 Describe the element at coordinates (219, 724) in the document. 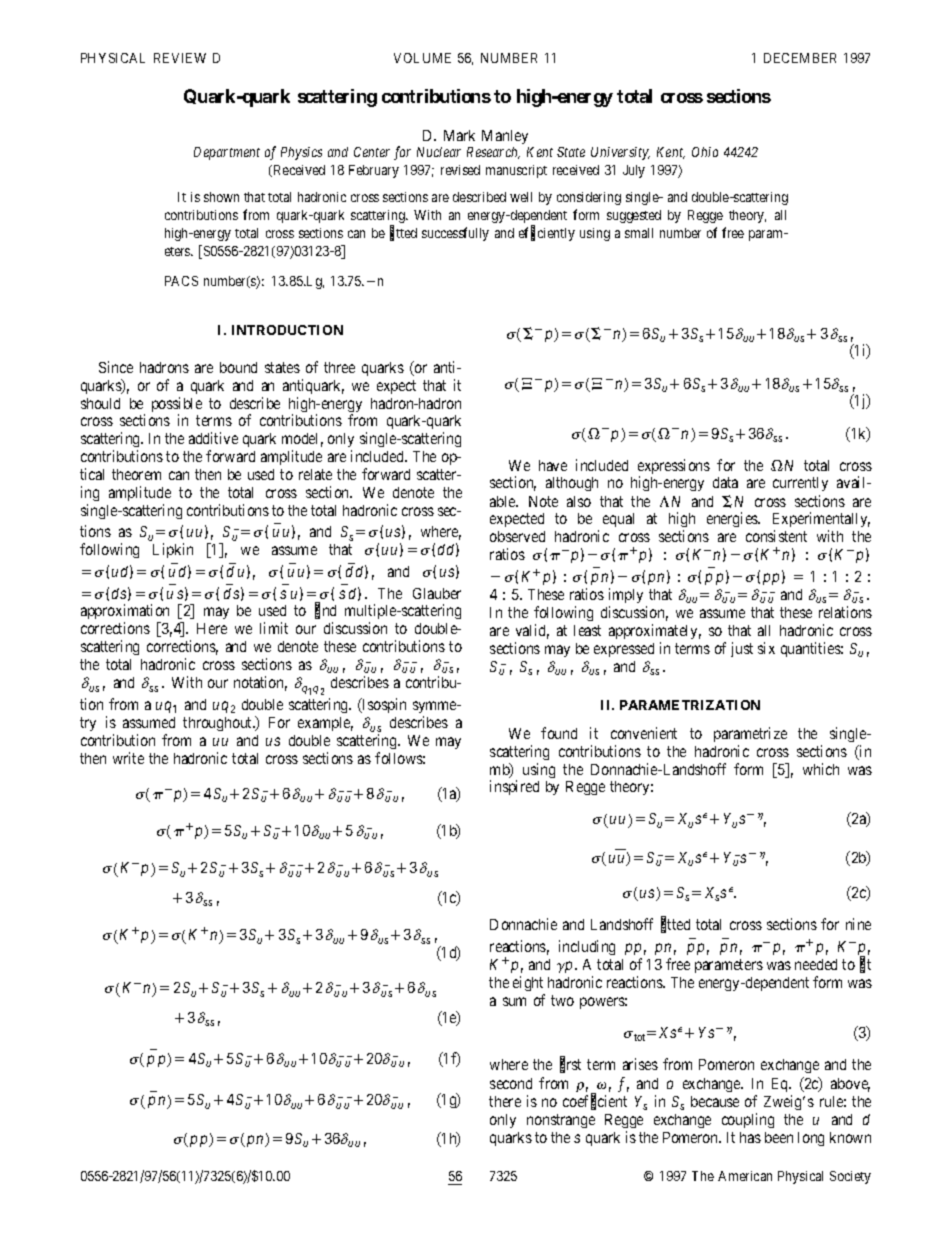

I see `throughout` at that location.
